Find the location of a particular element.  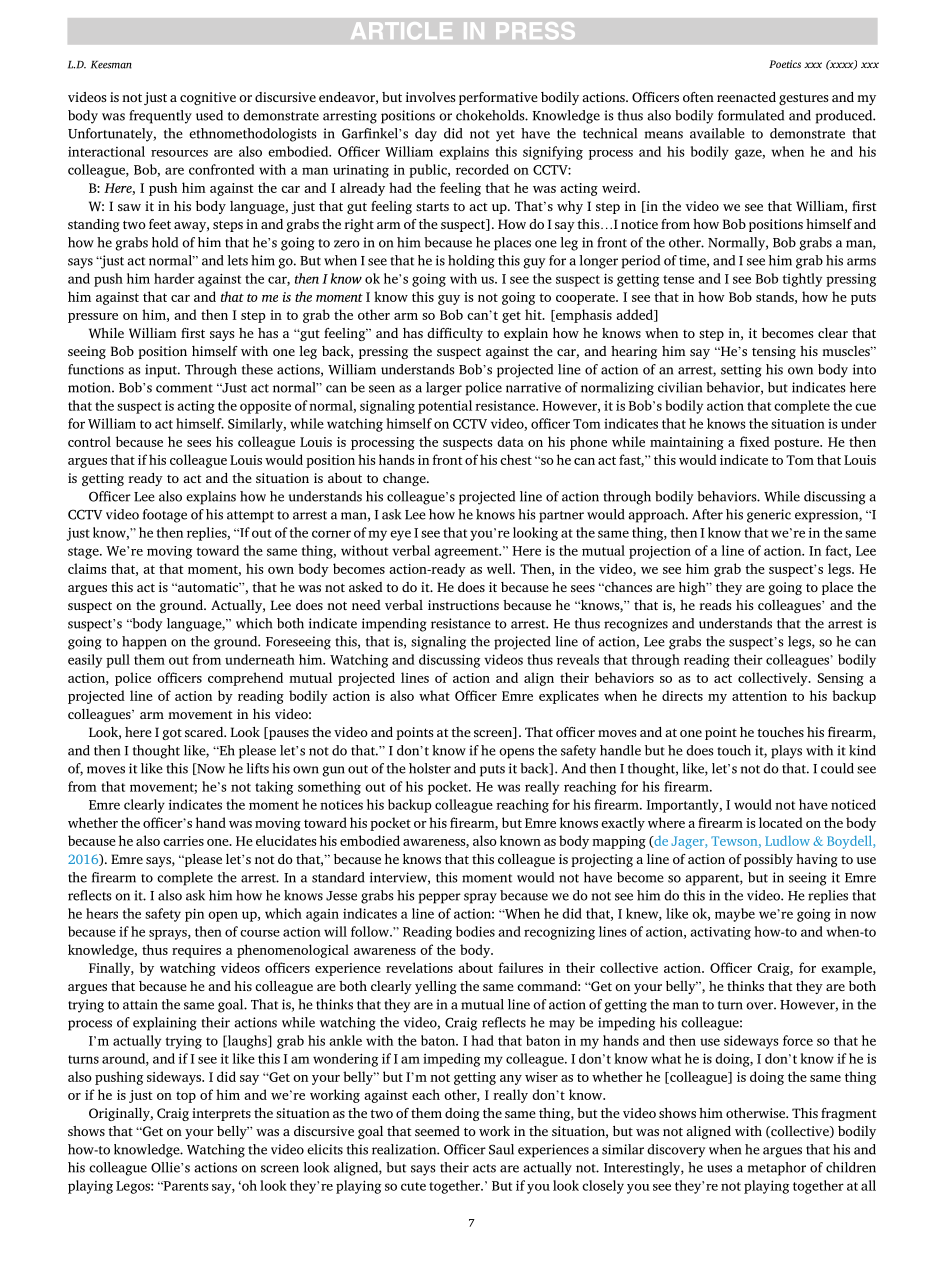

fixed is located at coordinates (755, 441).
